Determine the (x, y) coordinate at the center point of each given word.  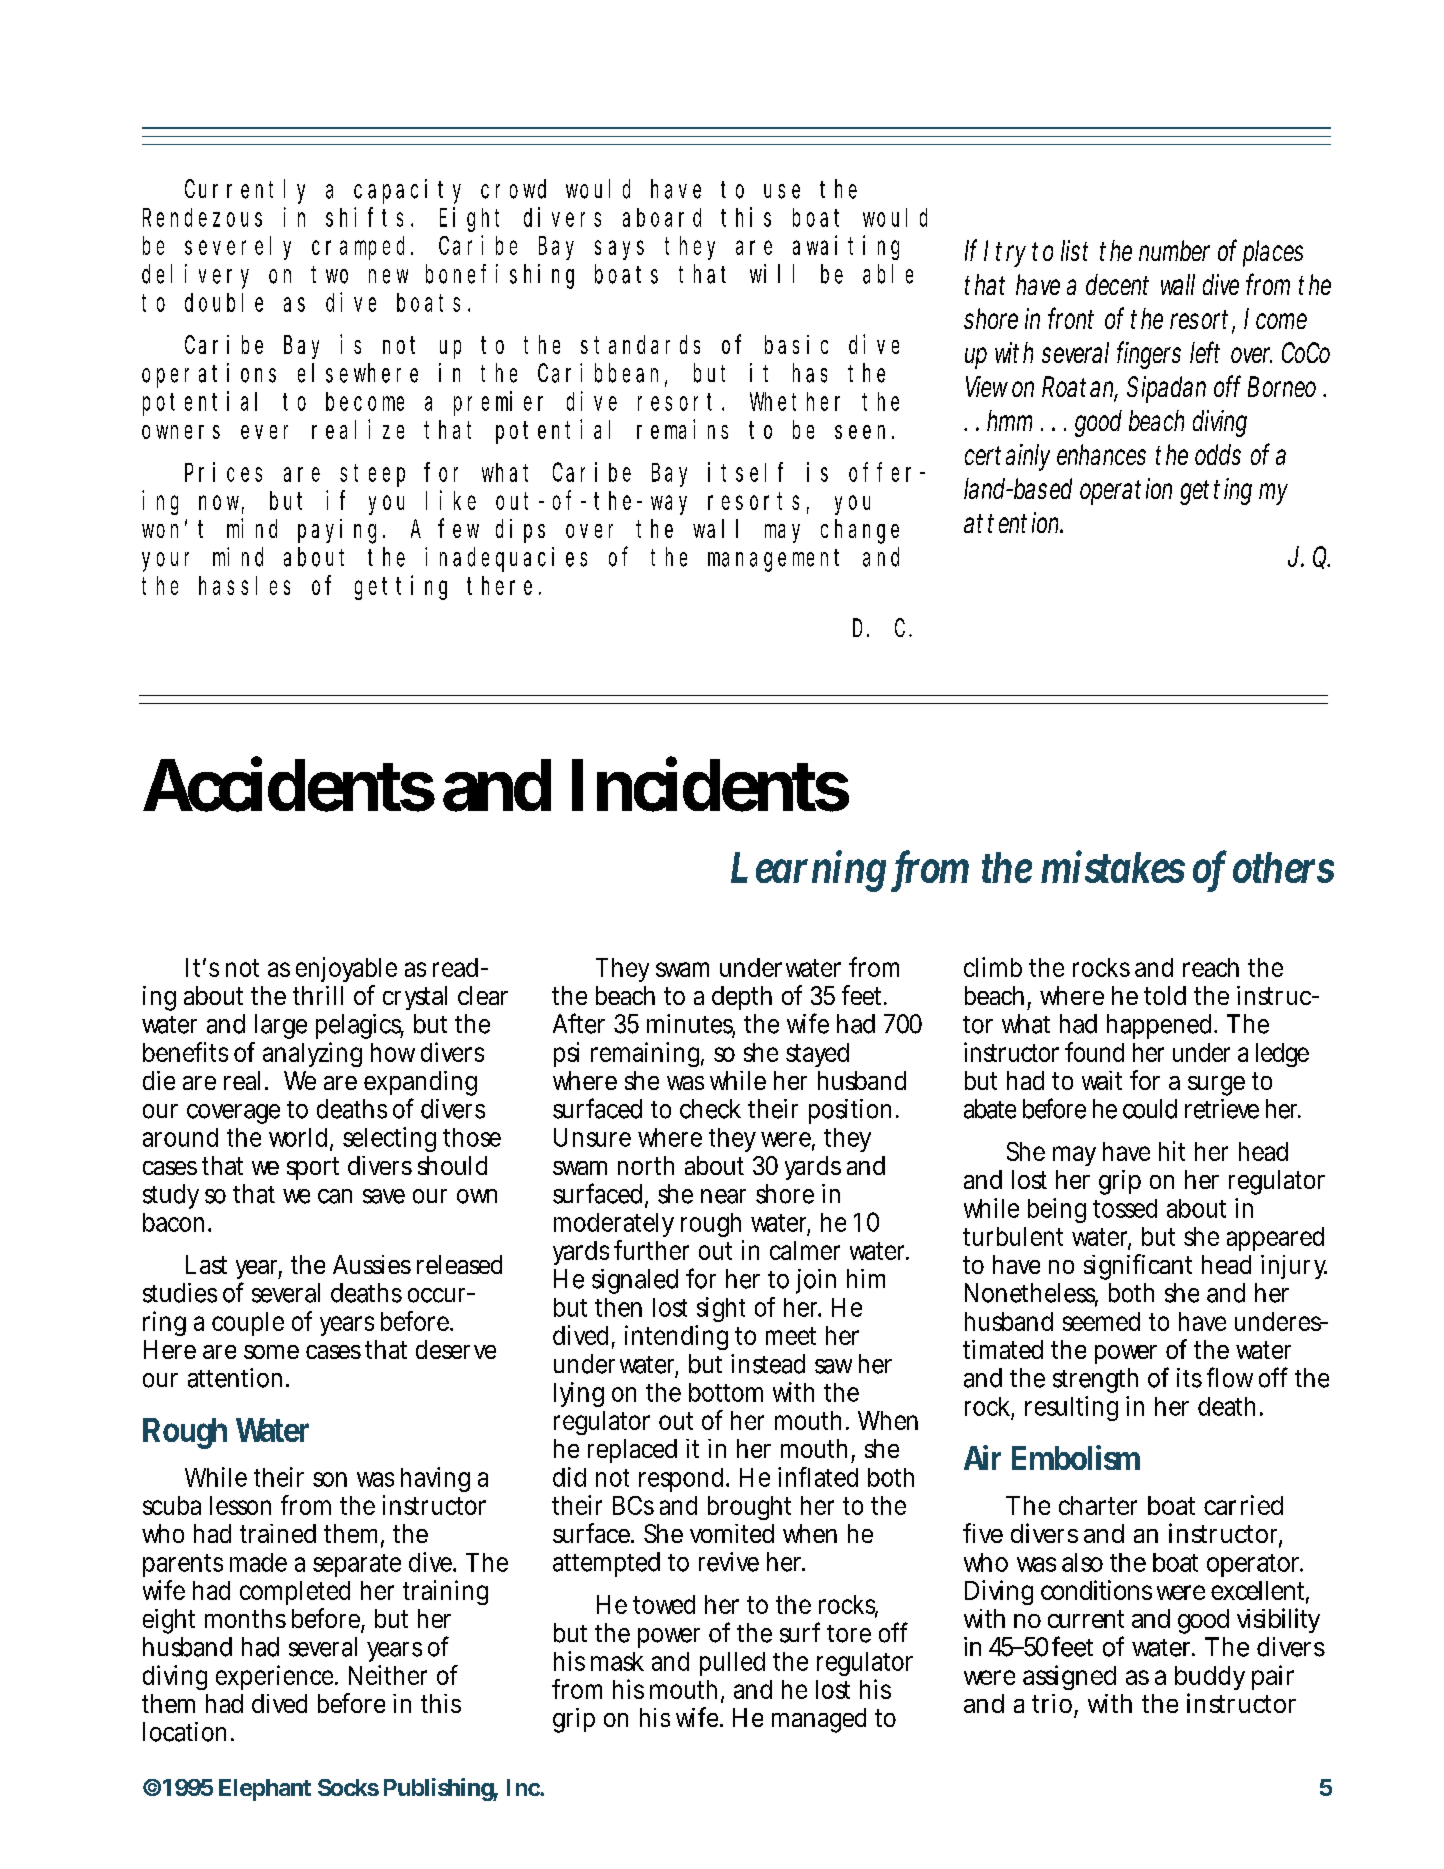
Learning (812, 871)
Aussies (372, 1264)
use (782, 191)
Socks (348, 1787)
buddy (1210, 1680)
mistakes (1113, 866)
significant (1138, 1267)
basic (796, 344)
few (458, 528)
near (723, 1196)
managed (819, 1720)
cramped (362, 248)
